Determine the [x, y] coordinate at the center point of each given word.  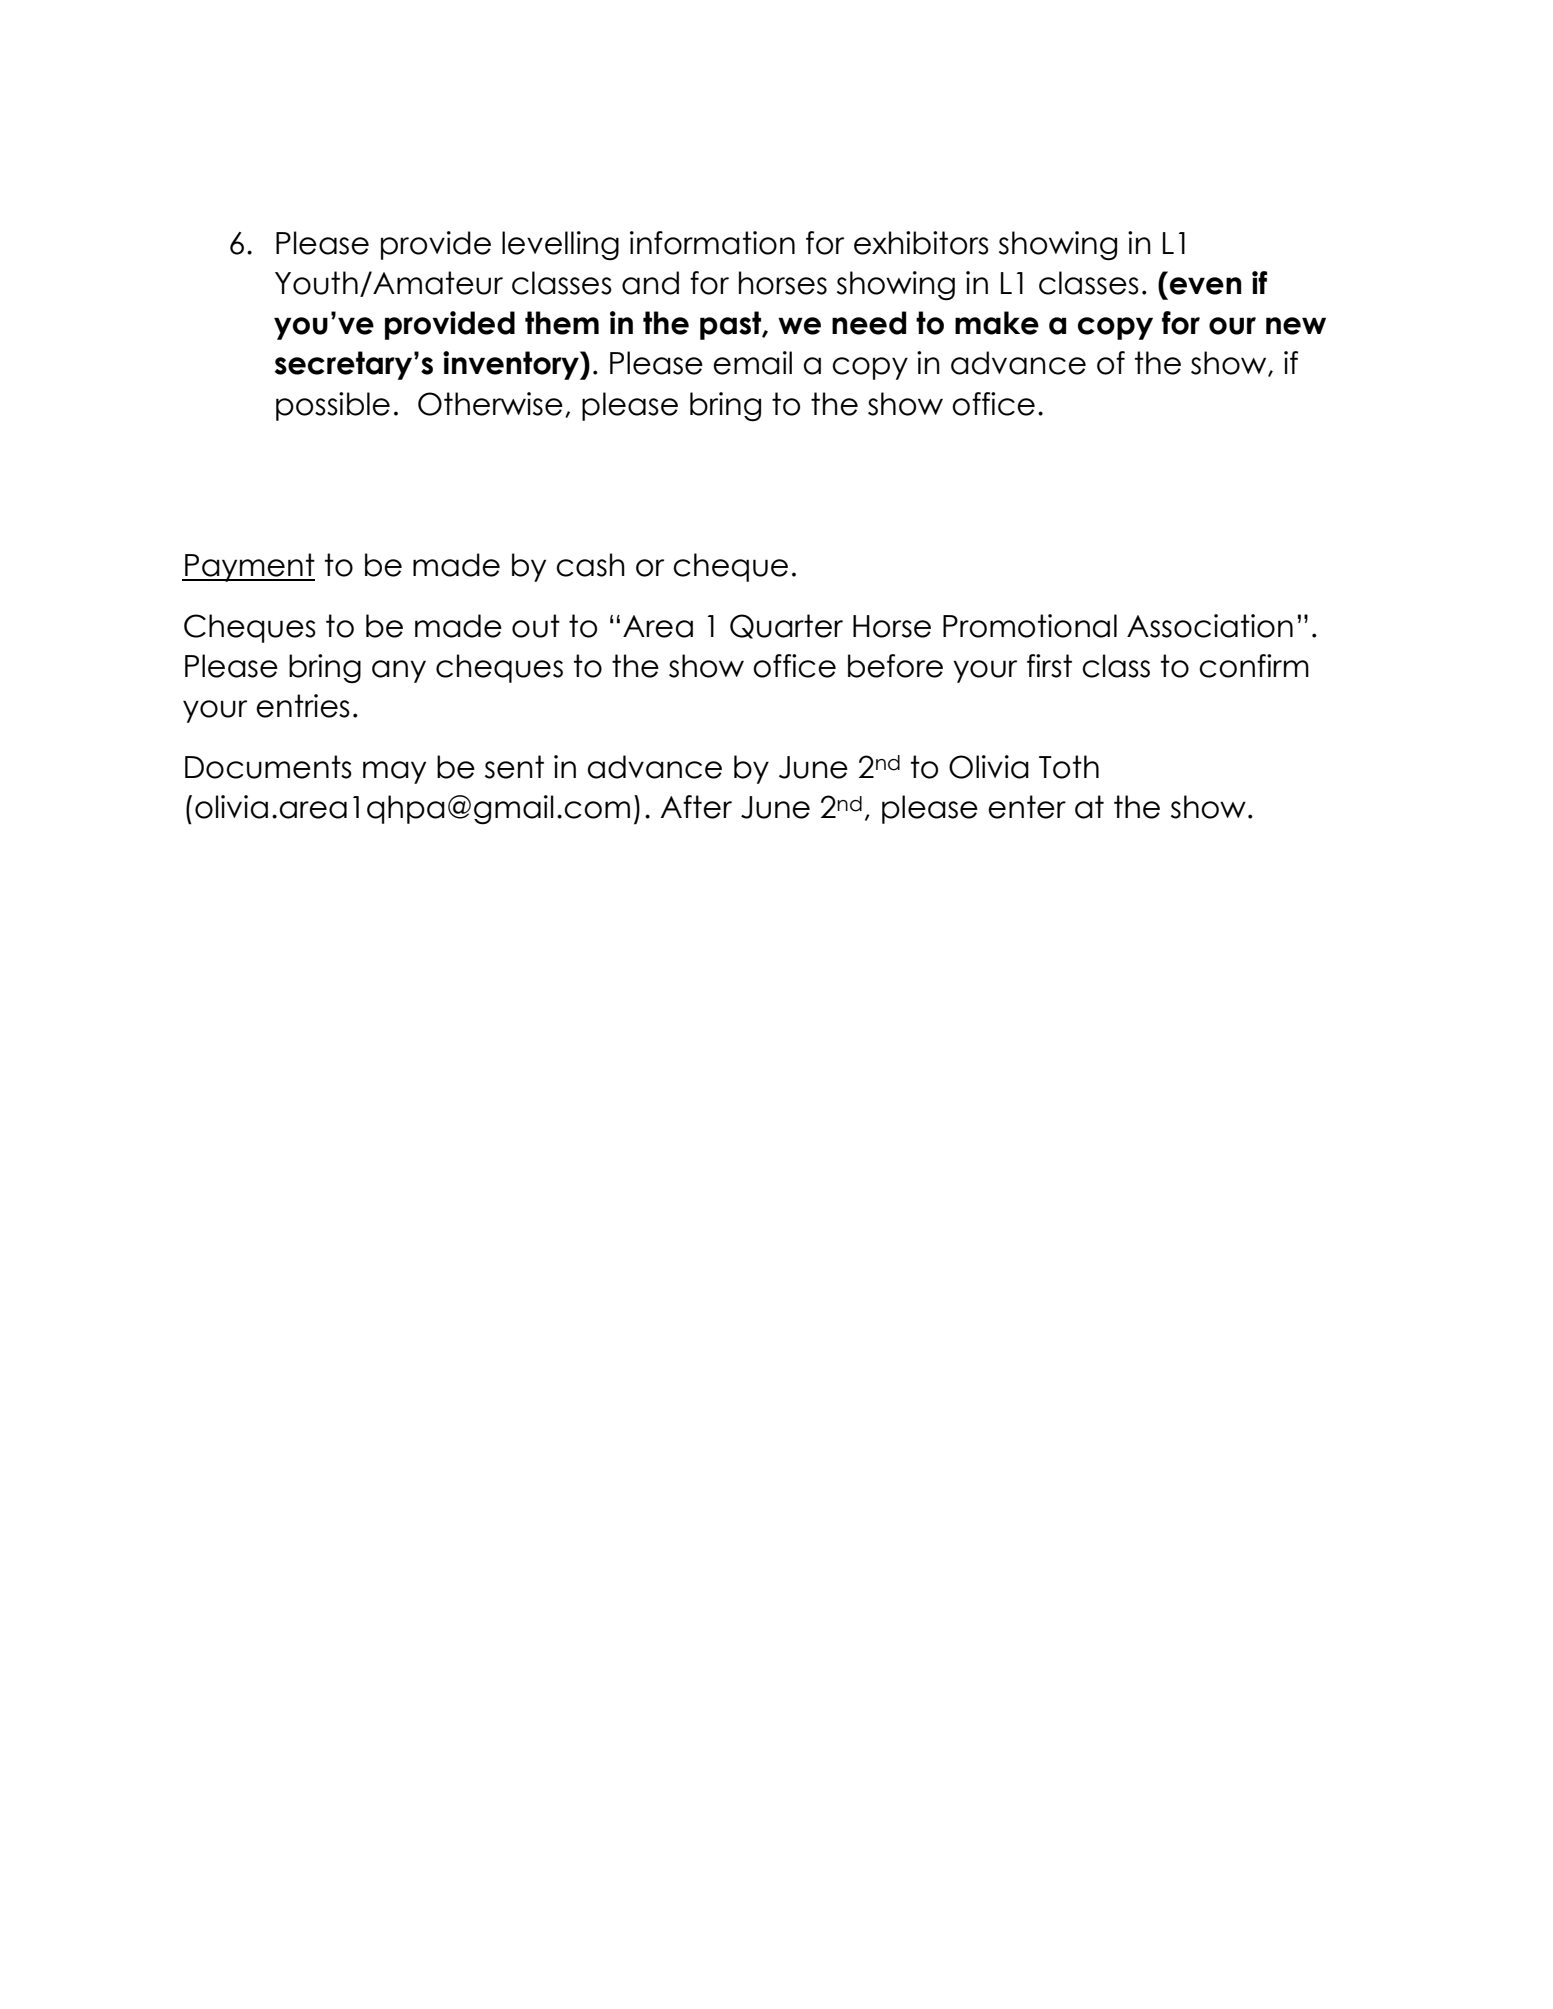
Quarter [786, 626]
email [752, 363]
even [1206, 286]
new [1296, 326]
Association [1210, 626]
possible [333, 406]
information [712, 243]
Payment [249, 567]
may [394, 772]
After [696, 807]
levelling [560, 245]
